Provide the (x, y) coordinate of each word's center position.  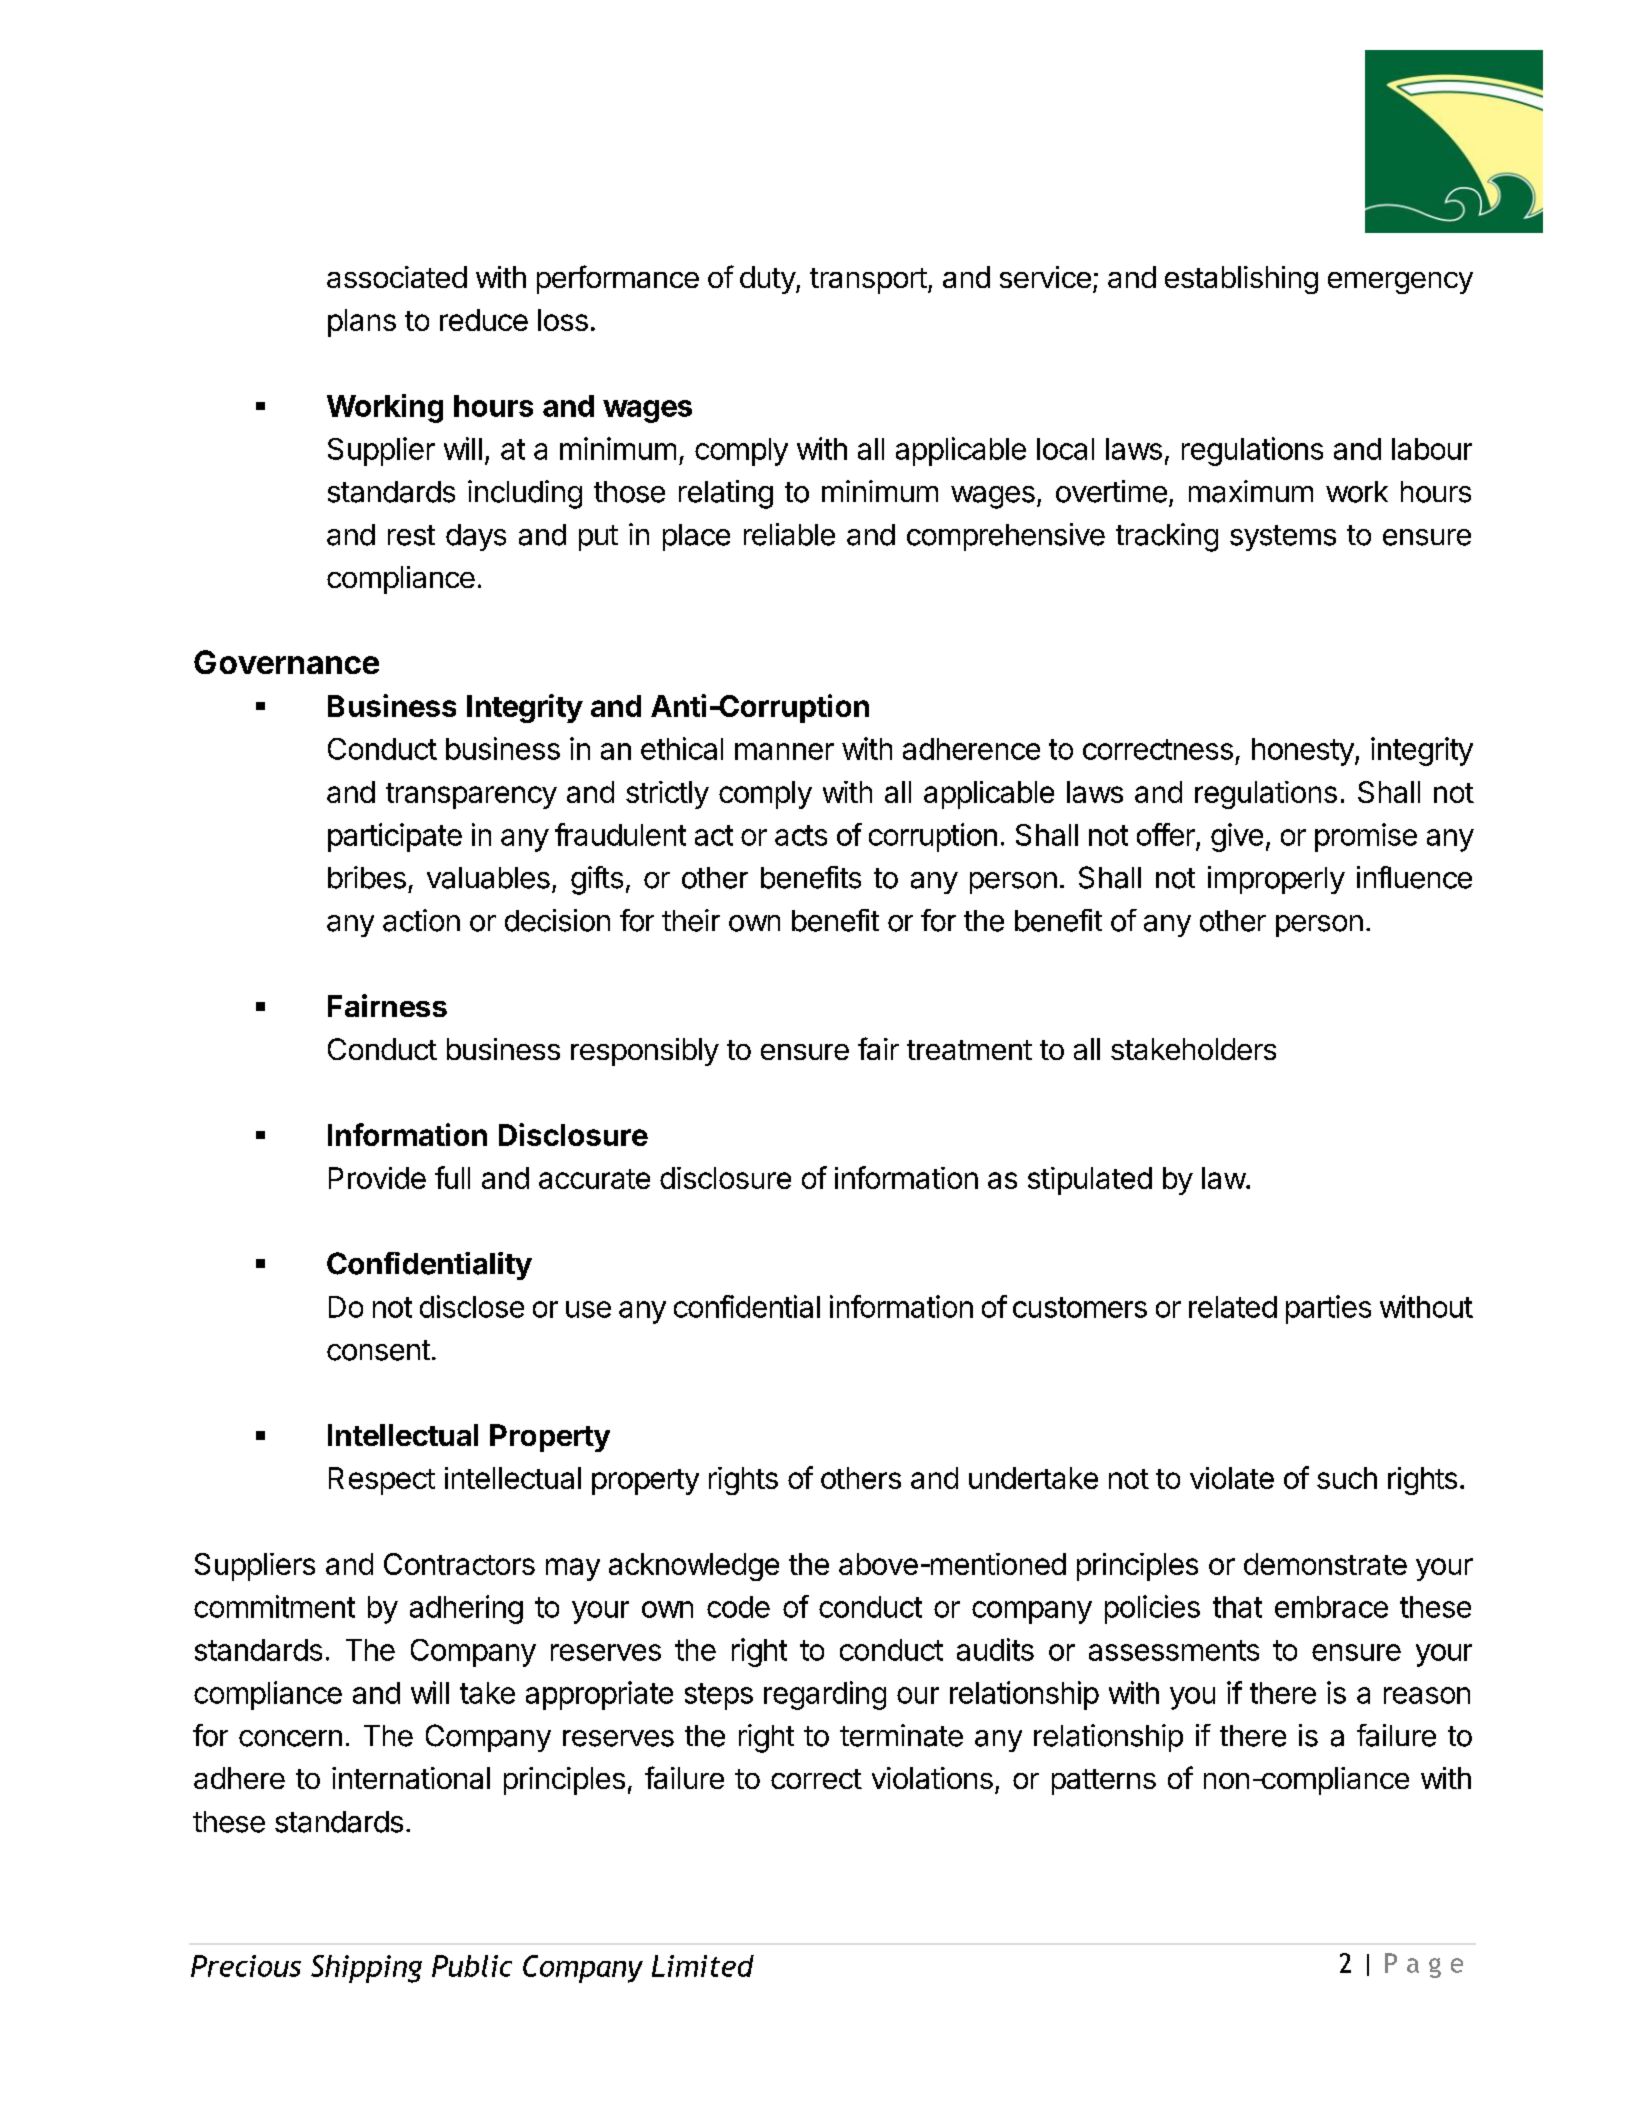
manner (784, 751)
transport (868, 281)
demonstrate (1325, 1564)
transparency (471, 796)
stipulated (1090, 1181)
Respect (382, 1481)
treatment (969, 1050)
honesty (1303, 752)
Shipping (366, 1969)
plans (362, 323)
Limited (703, 1966)
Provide (377, 1178)
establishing (1241, 280)
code (738, 1607)
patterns (1104, 1782)
